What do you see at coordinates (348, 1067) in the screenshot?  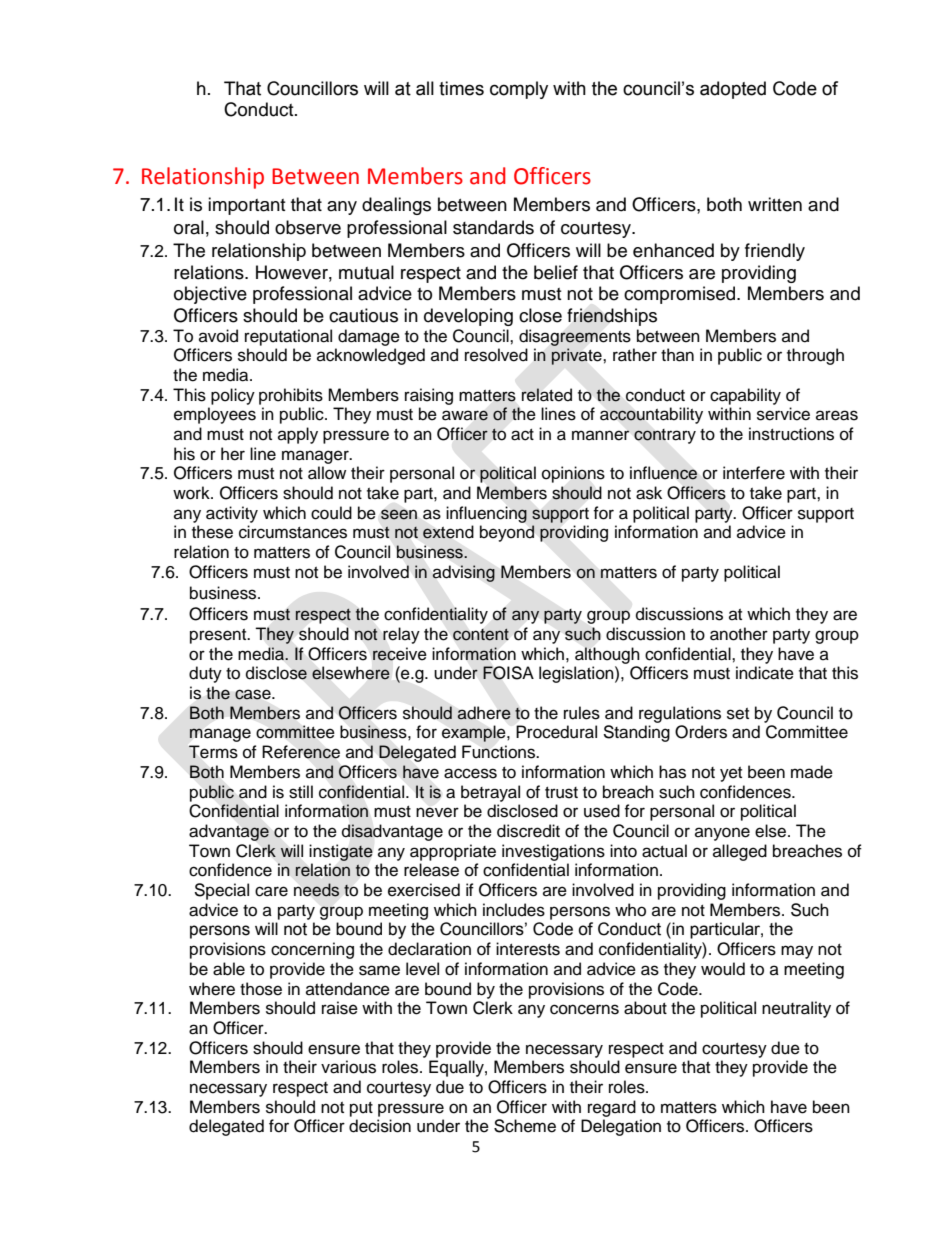 I see `various` at bounding box center [348, 1067].
